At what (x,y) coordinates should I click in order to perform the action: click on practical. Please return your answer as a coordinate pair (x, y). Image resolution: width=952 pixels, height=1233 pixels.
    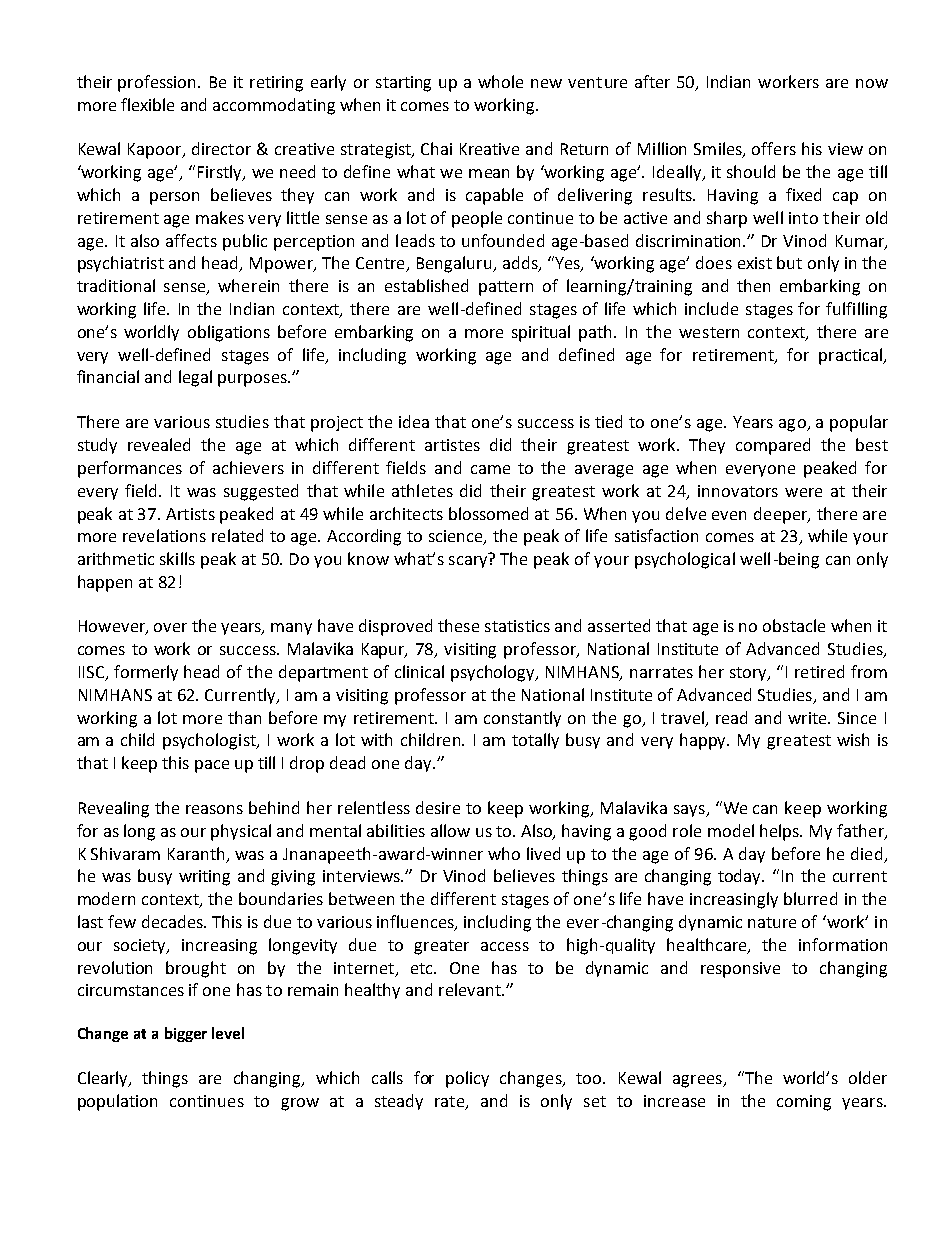
    Looking at the image, I should click on (851, 356).
